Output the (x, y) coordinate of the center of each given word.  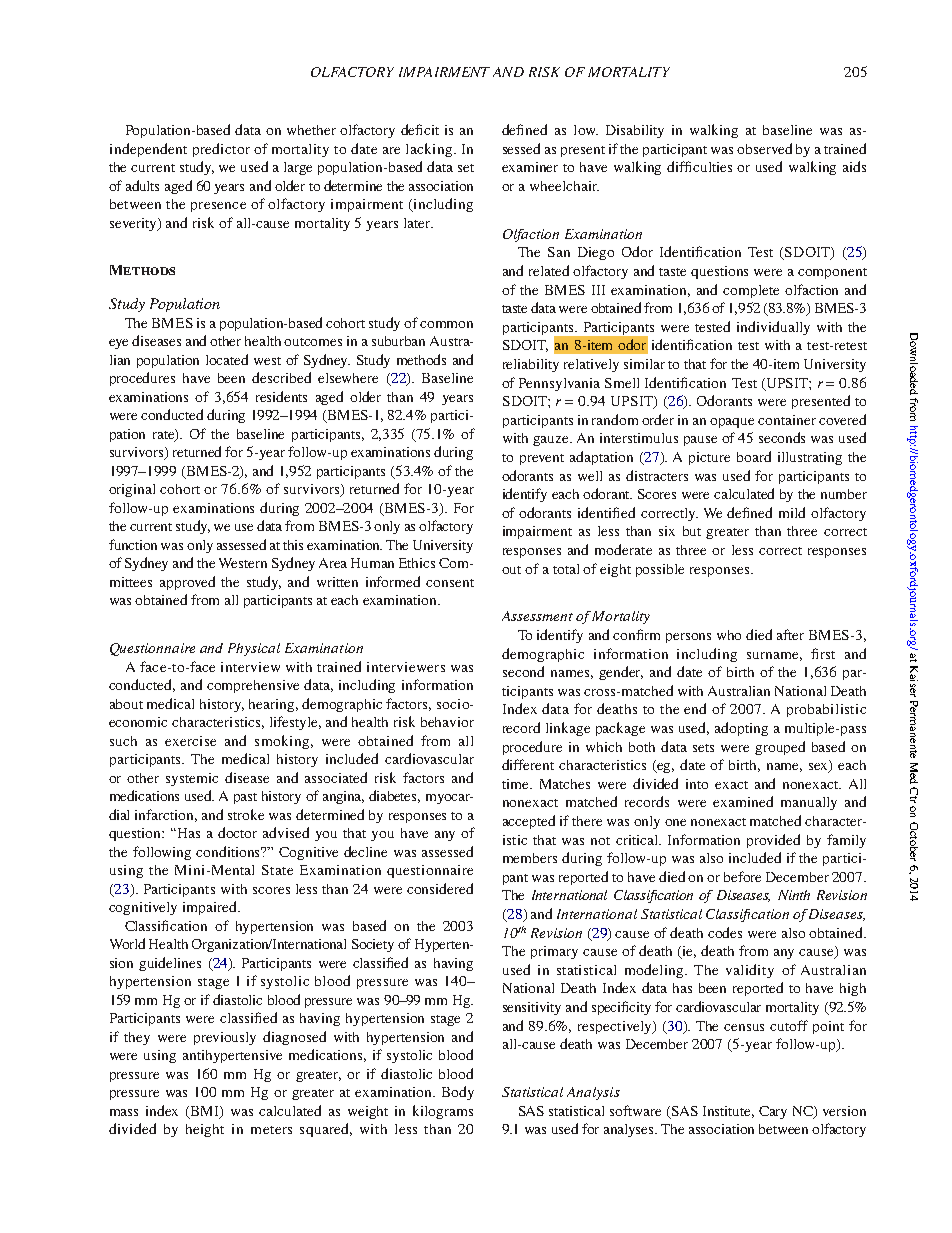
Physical (254, 649)
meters (271, 1130)
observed (764, 148)
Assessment (537, 616)
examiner (530, 167)
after (790, 634)
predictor (221, 150)
